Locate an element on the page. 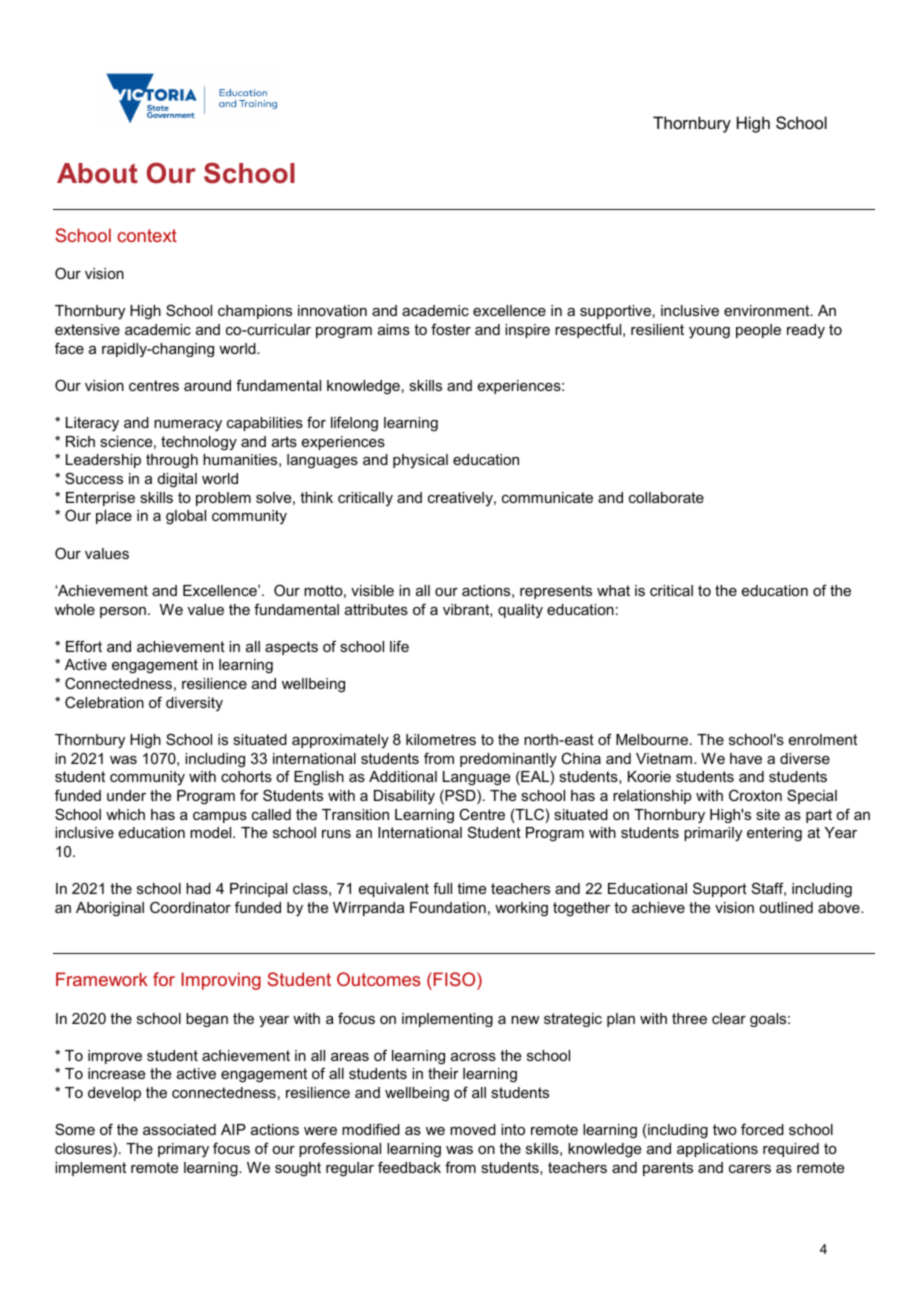  associated is located at coordinates (179, 1129).
